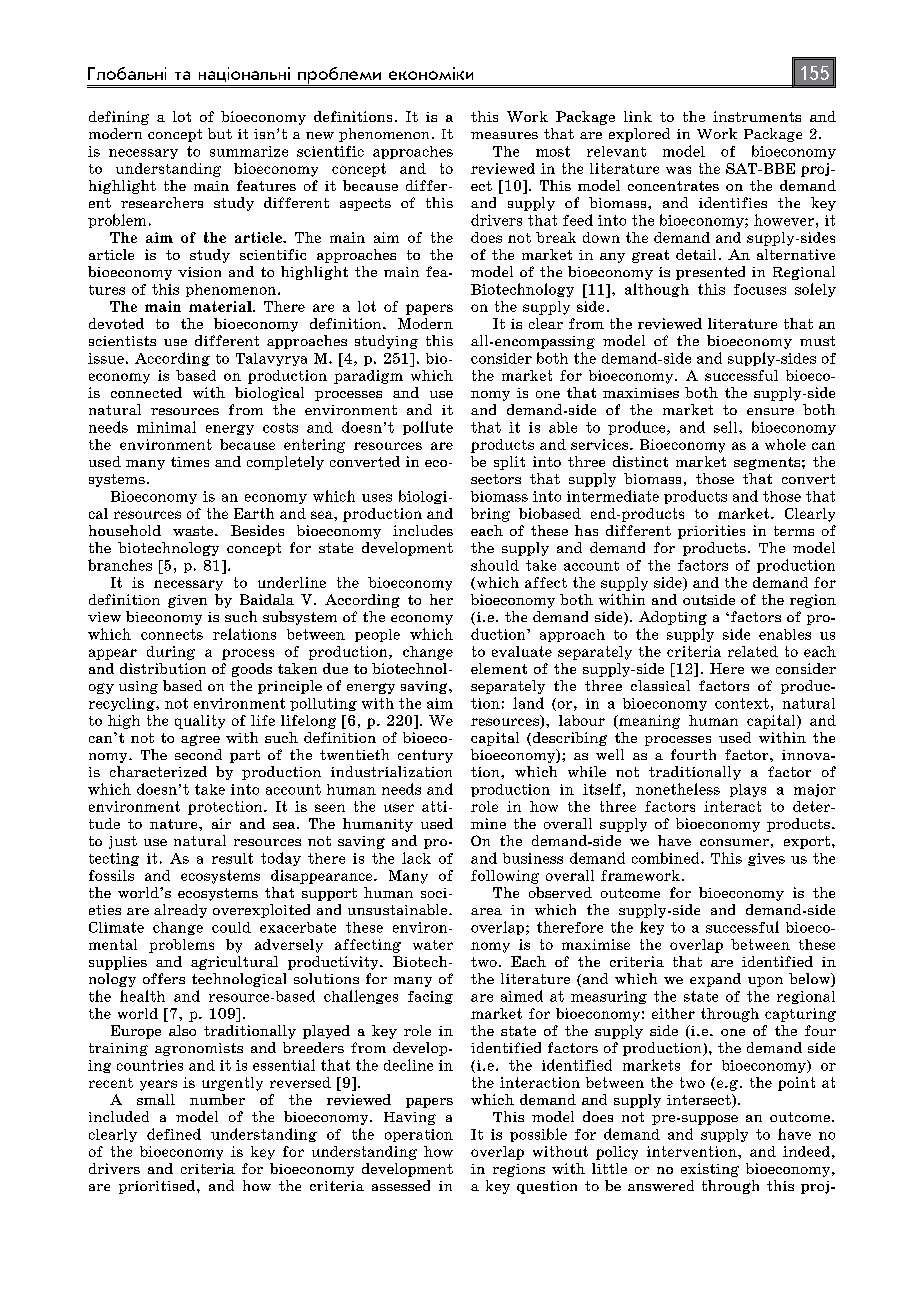 The width and height of the page is (924, 1308). I want to click on element, so click(499, 668).
